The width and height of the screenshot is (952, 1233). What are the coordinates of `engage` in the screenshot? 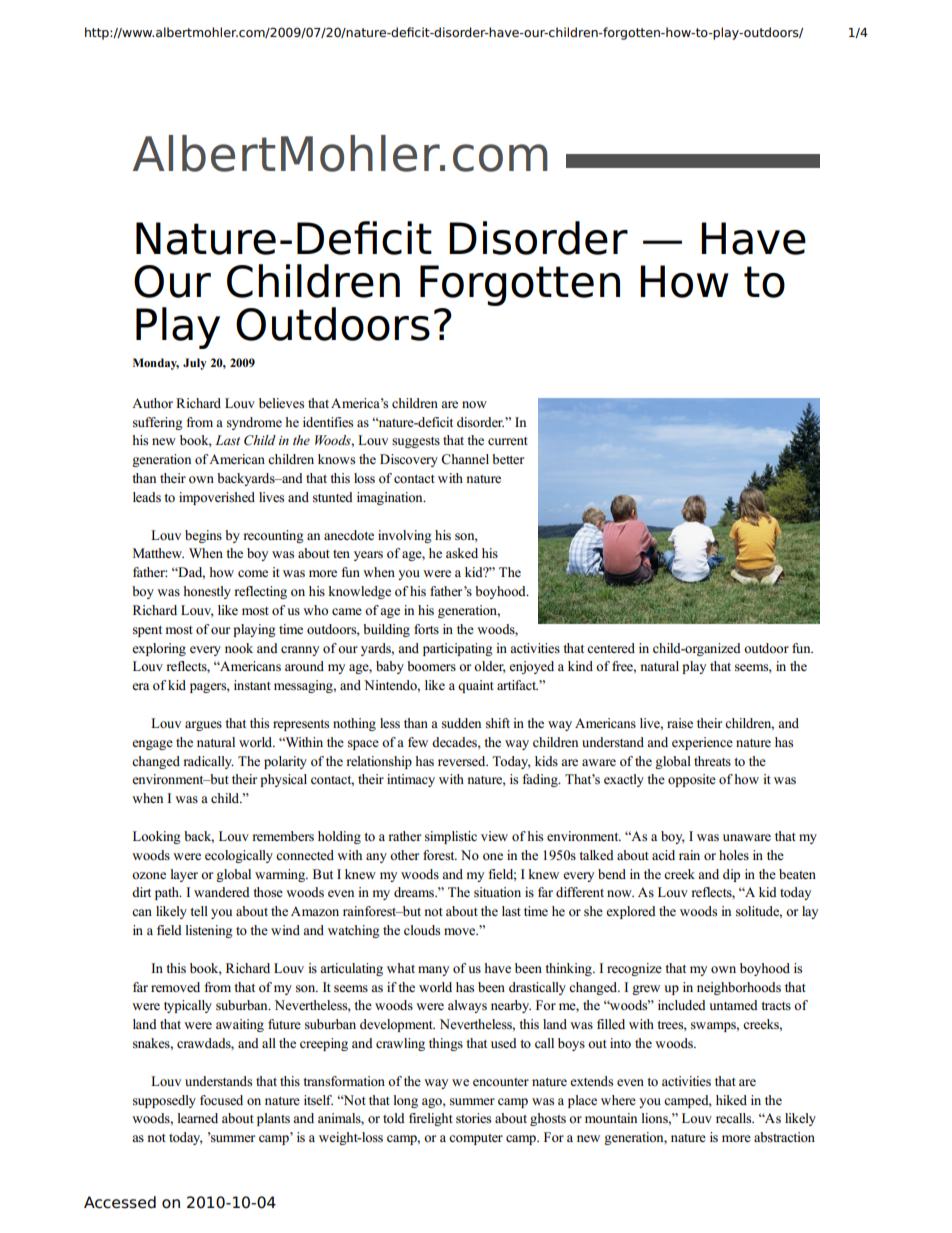 It's located at (152, 745).
